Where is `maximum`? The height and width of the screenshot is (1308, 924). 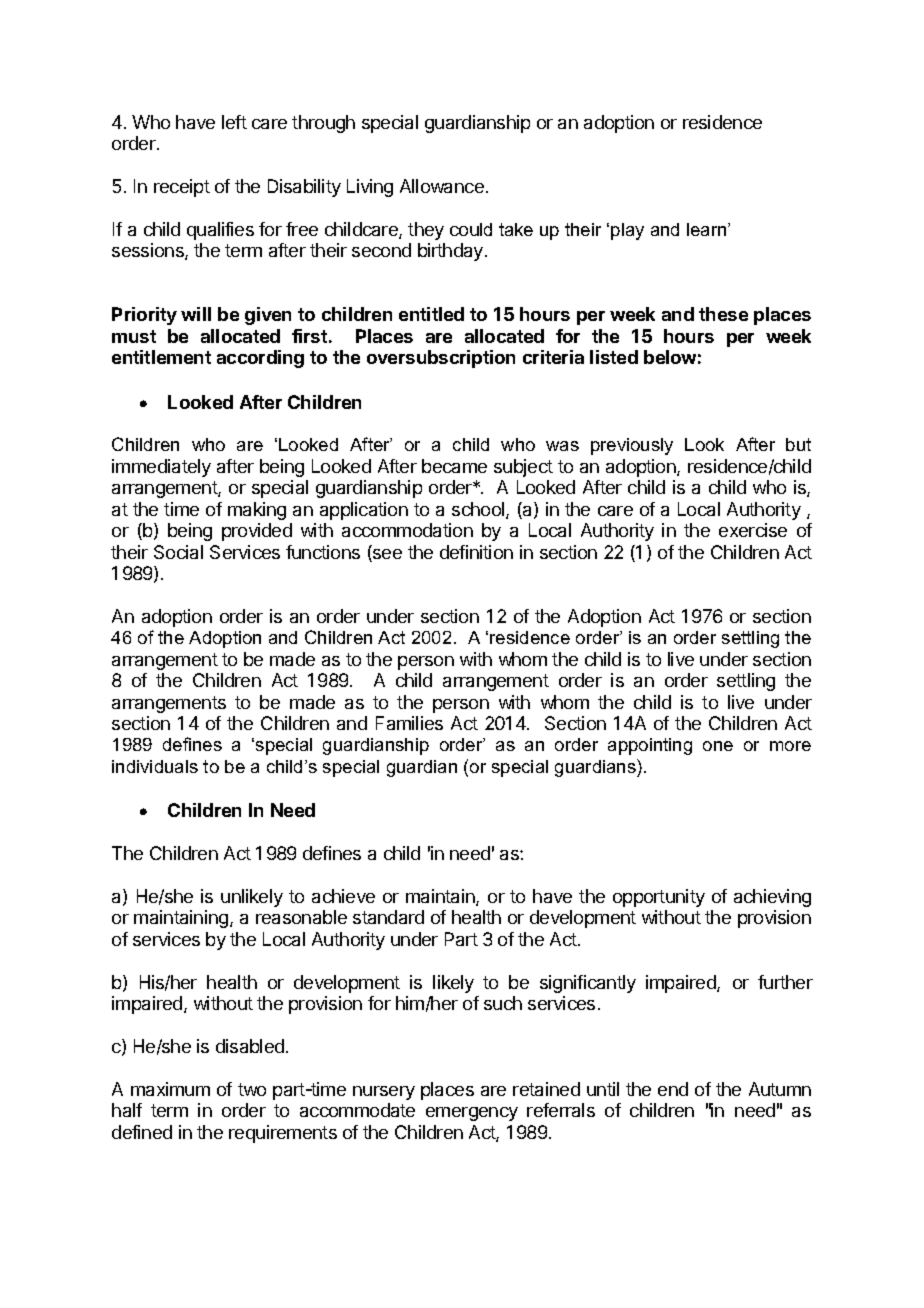
maximum is located at coordinates (170, 1089).
